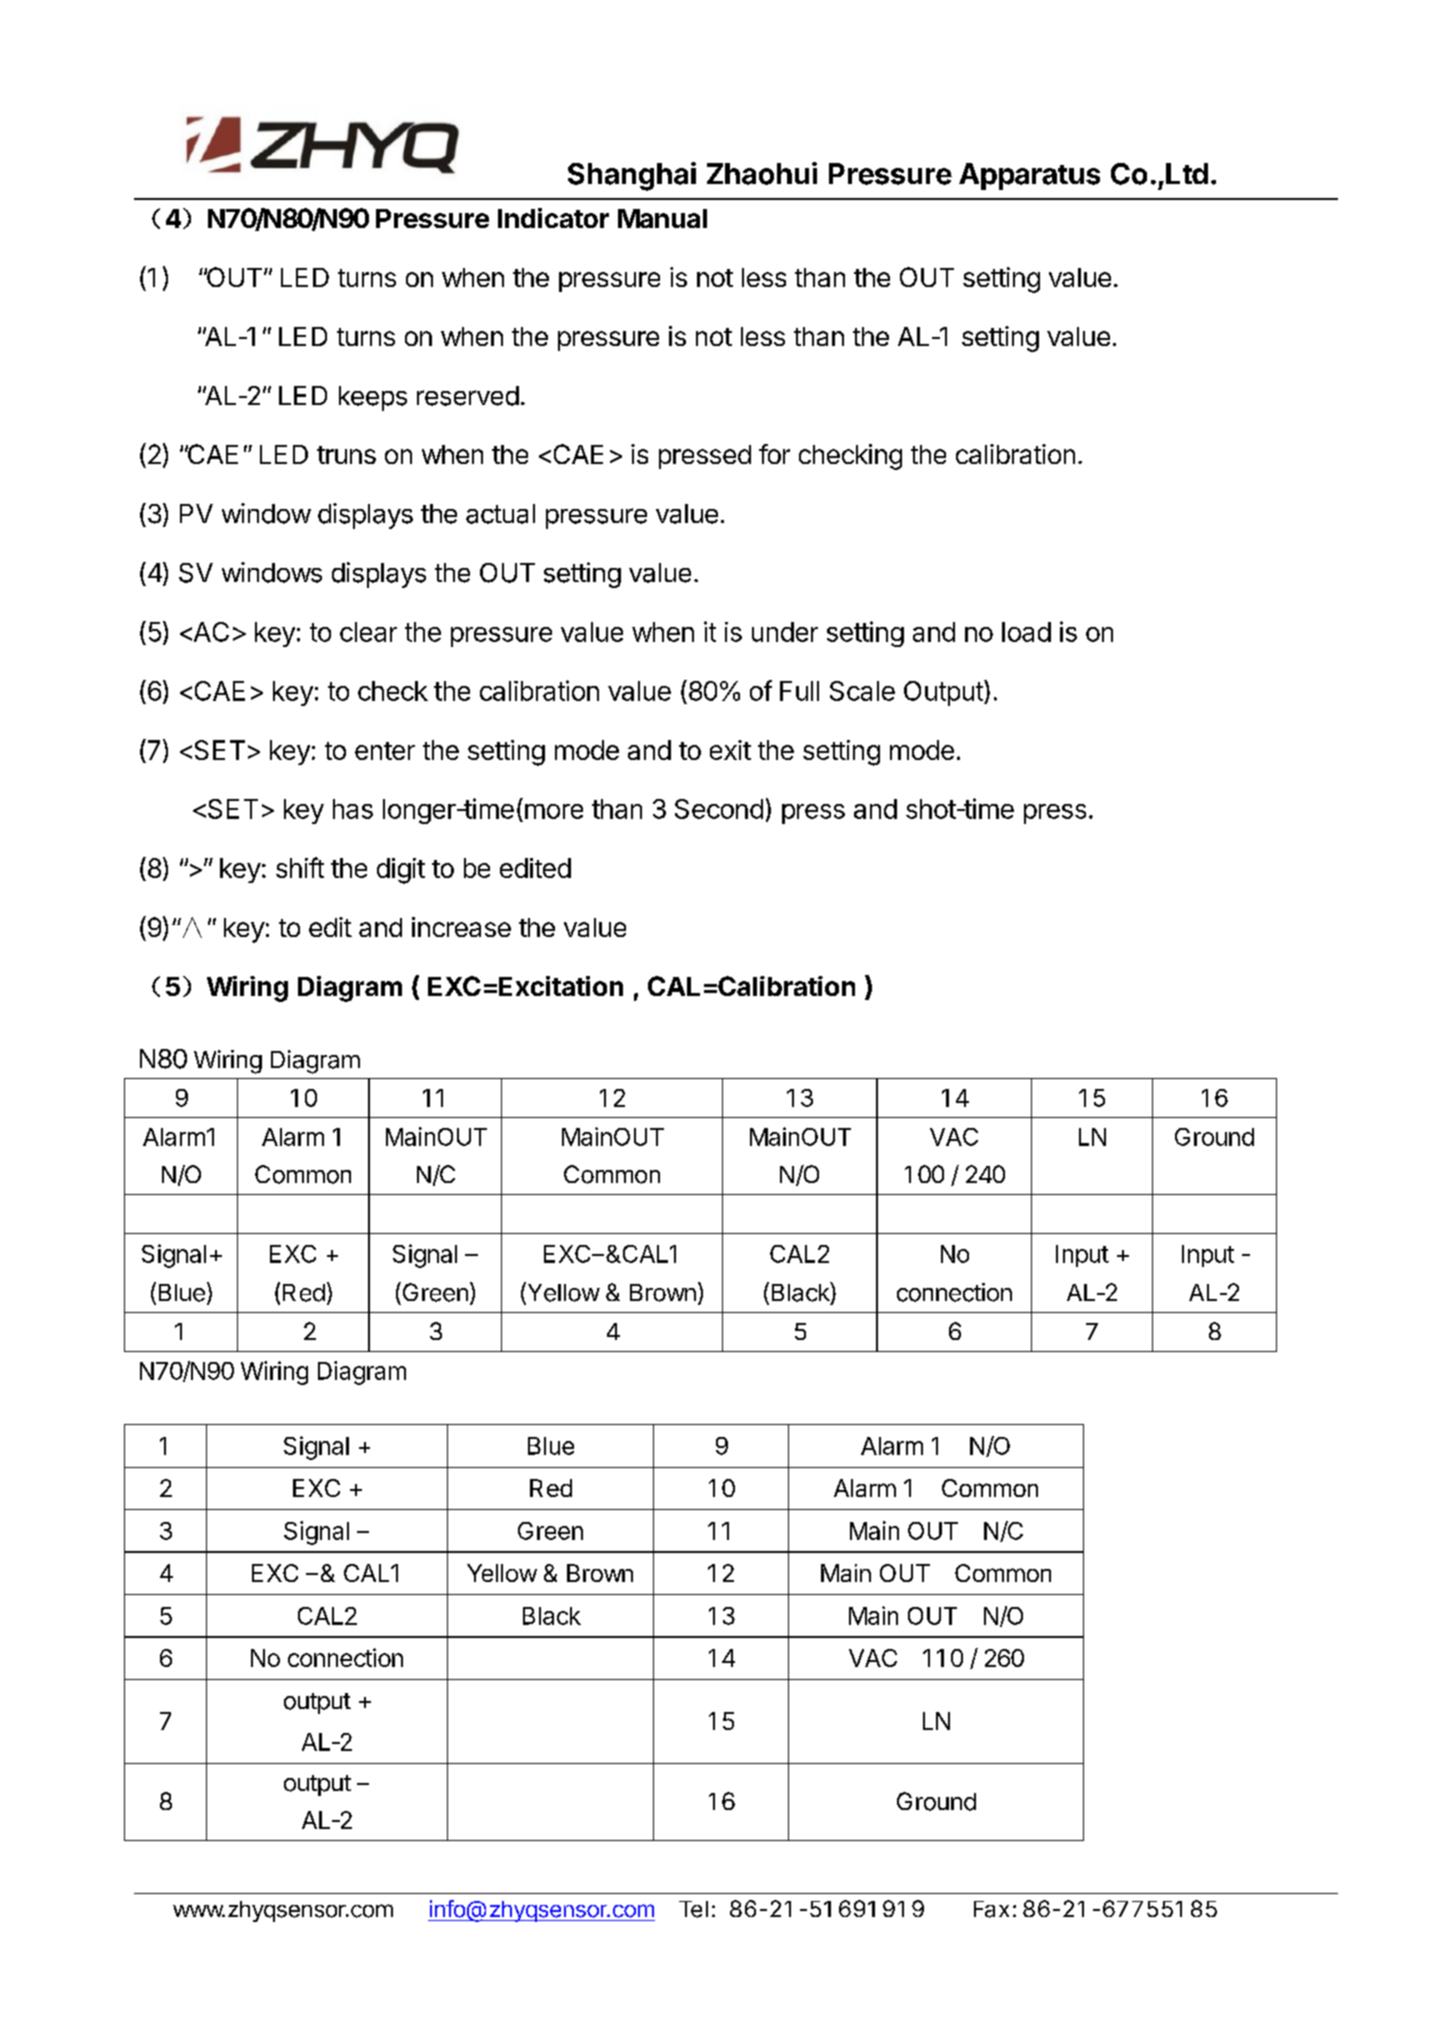 The height and width of the screenshot is (2043, 1444). Describe the element at coordinates (500, 514) in the screenshot. I see `actual` at that location.
